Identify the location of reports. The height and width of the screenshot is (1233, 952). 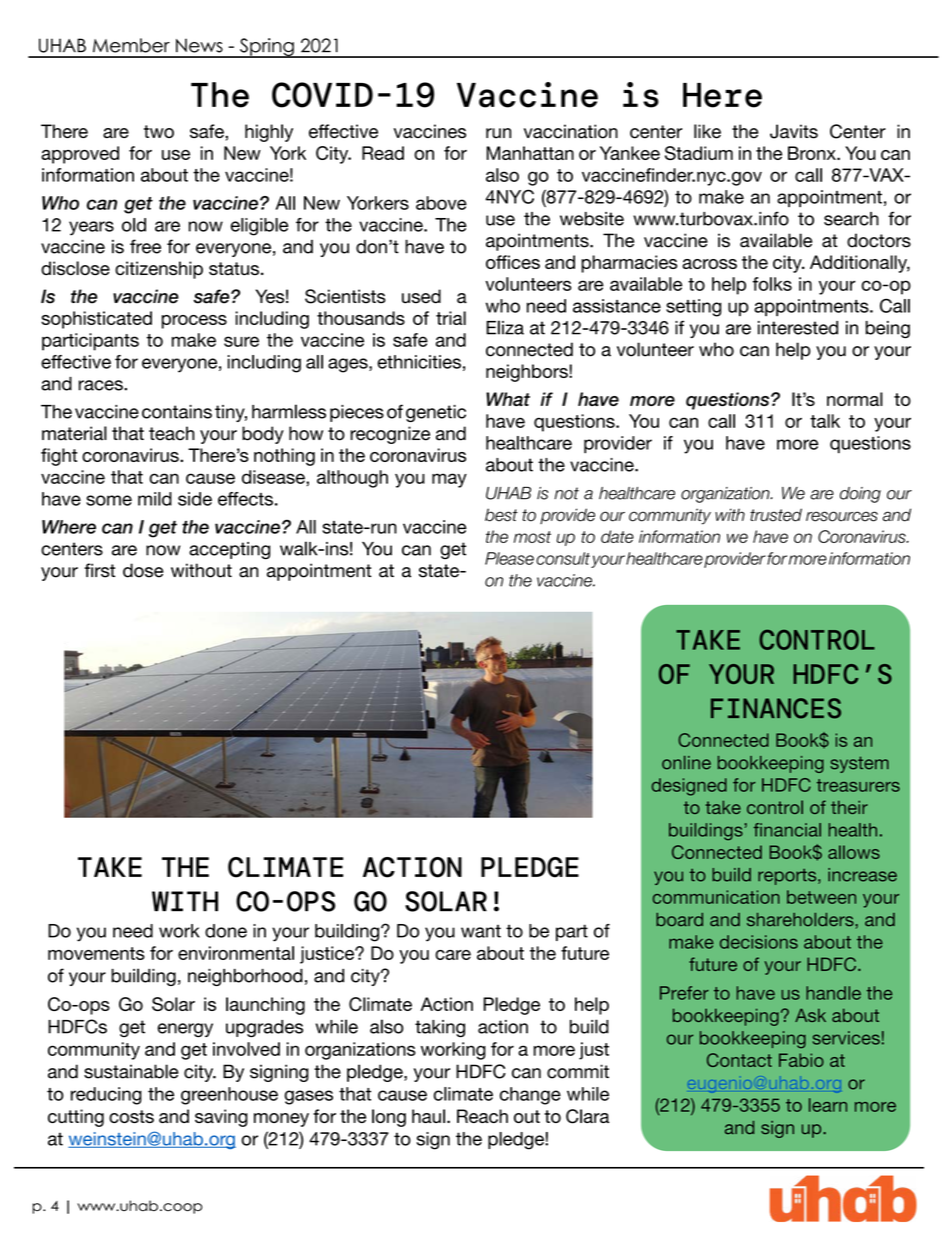
(788, 877).
